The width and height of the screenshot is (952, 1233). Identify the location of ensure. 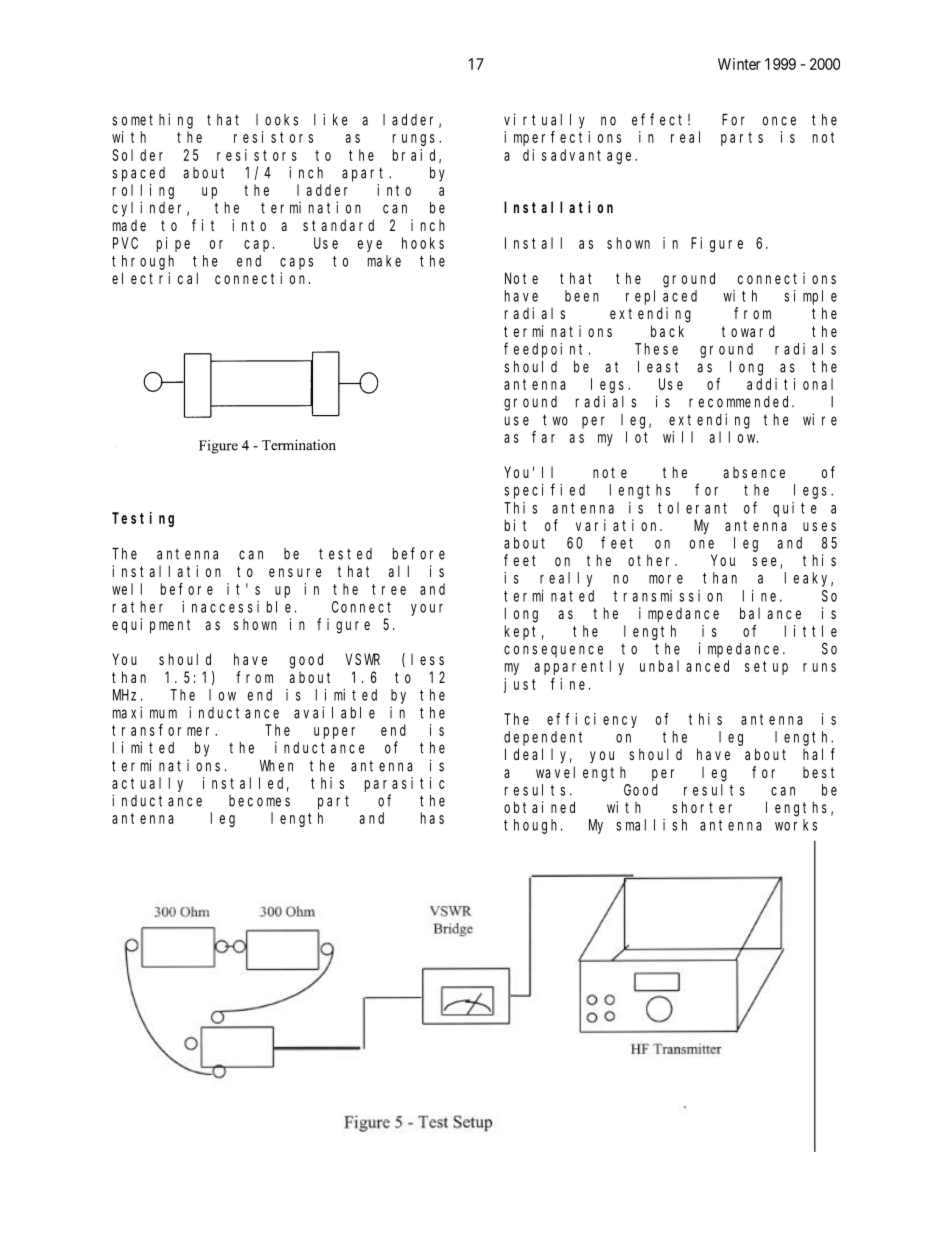
(295, 572).
